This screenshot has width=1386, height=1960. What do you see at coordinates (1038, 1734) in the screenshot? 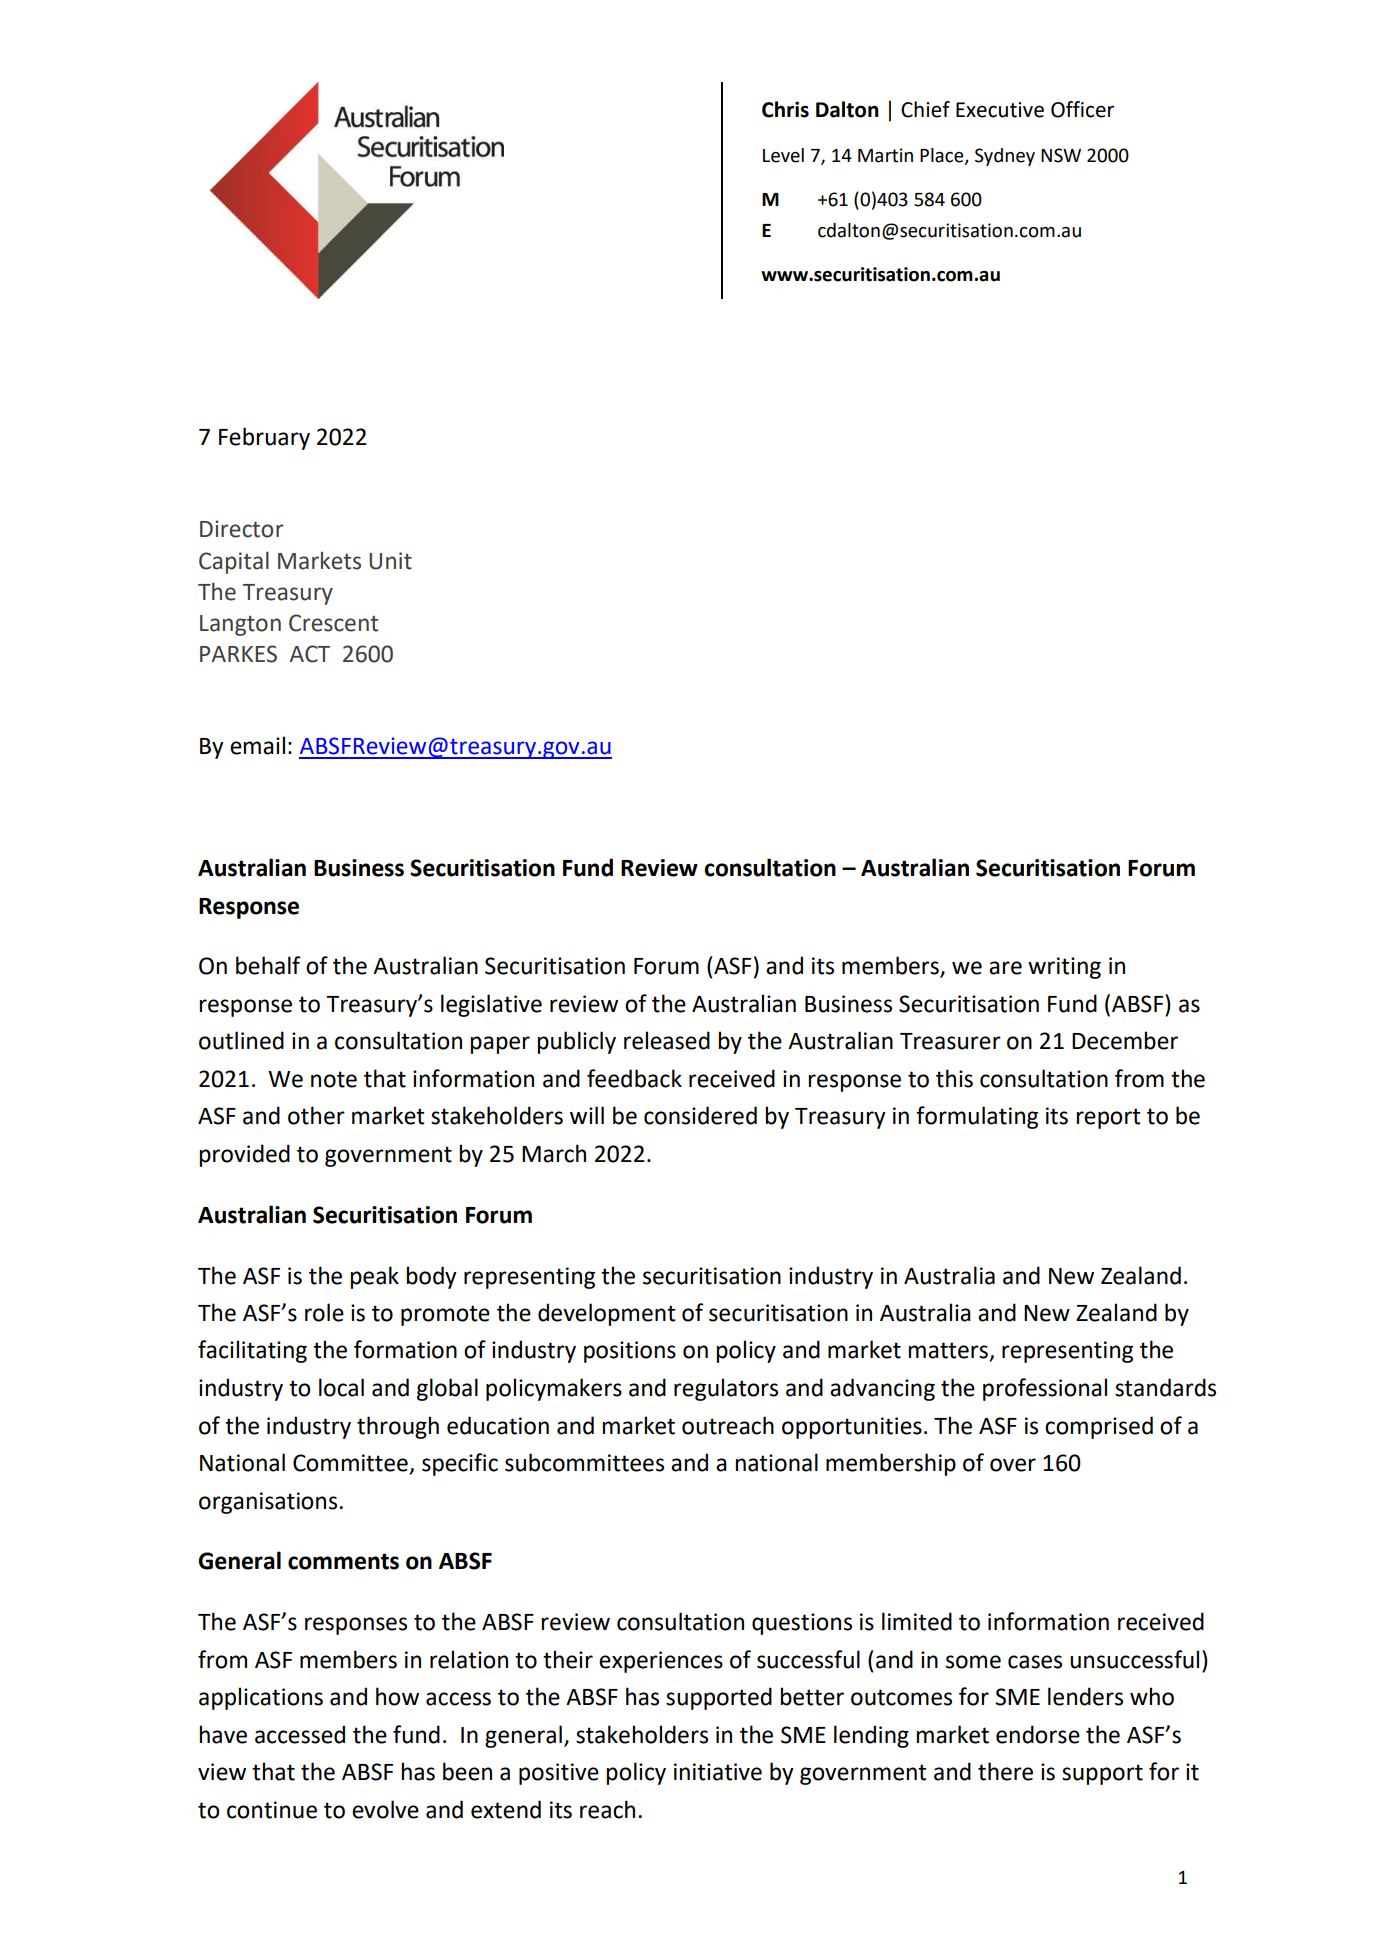
I see `endorse` at bounding box center [1038, 1734].
